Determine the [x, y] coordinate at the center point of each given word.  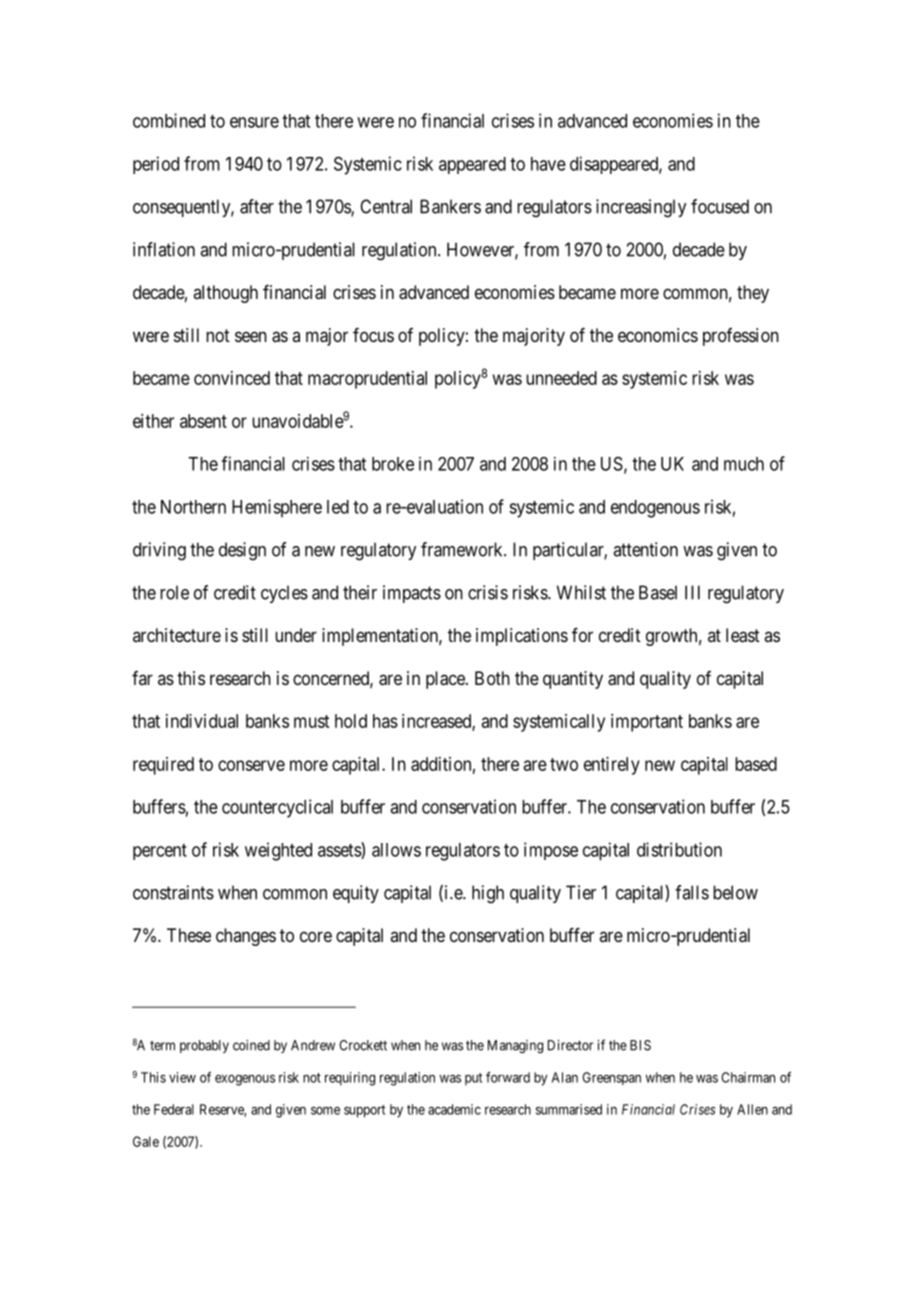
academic [454, 1109]
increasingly [641, 208]
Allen [752, 1109]
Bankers [450, 206]
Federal [174, 1109]
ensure [254, 122]
